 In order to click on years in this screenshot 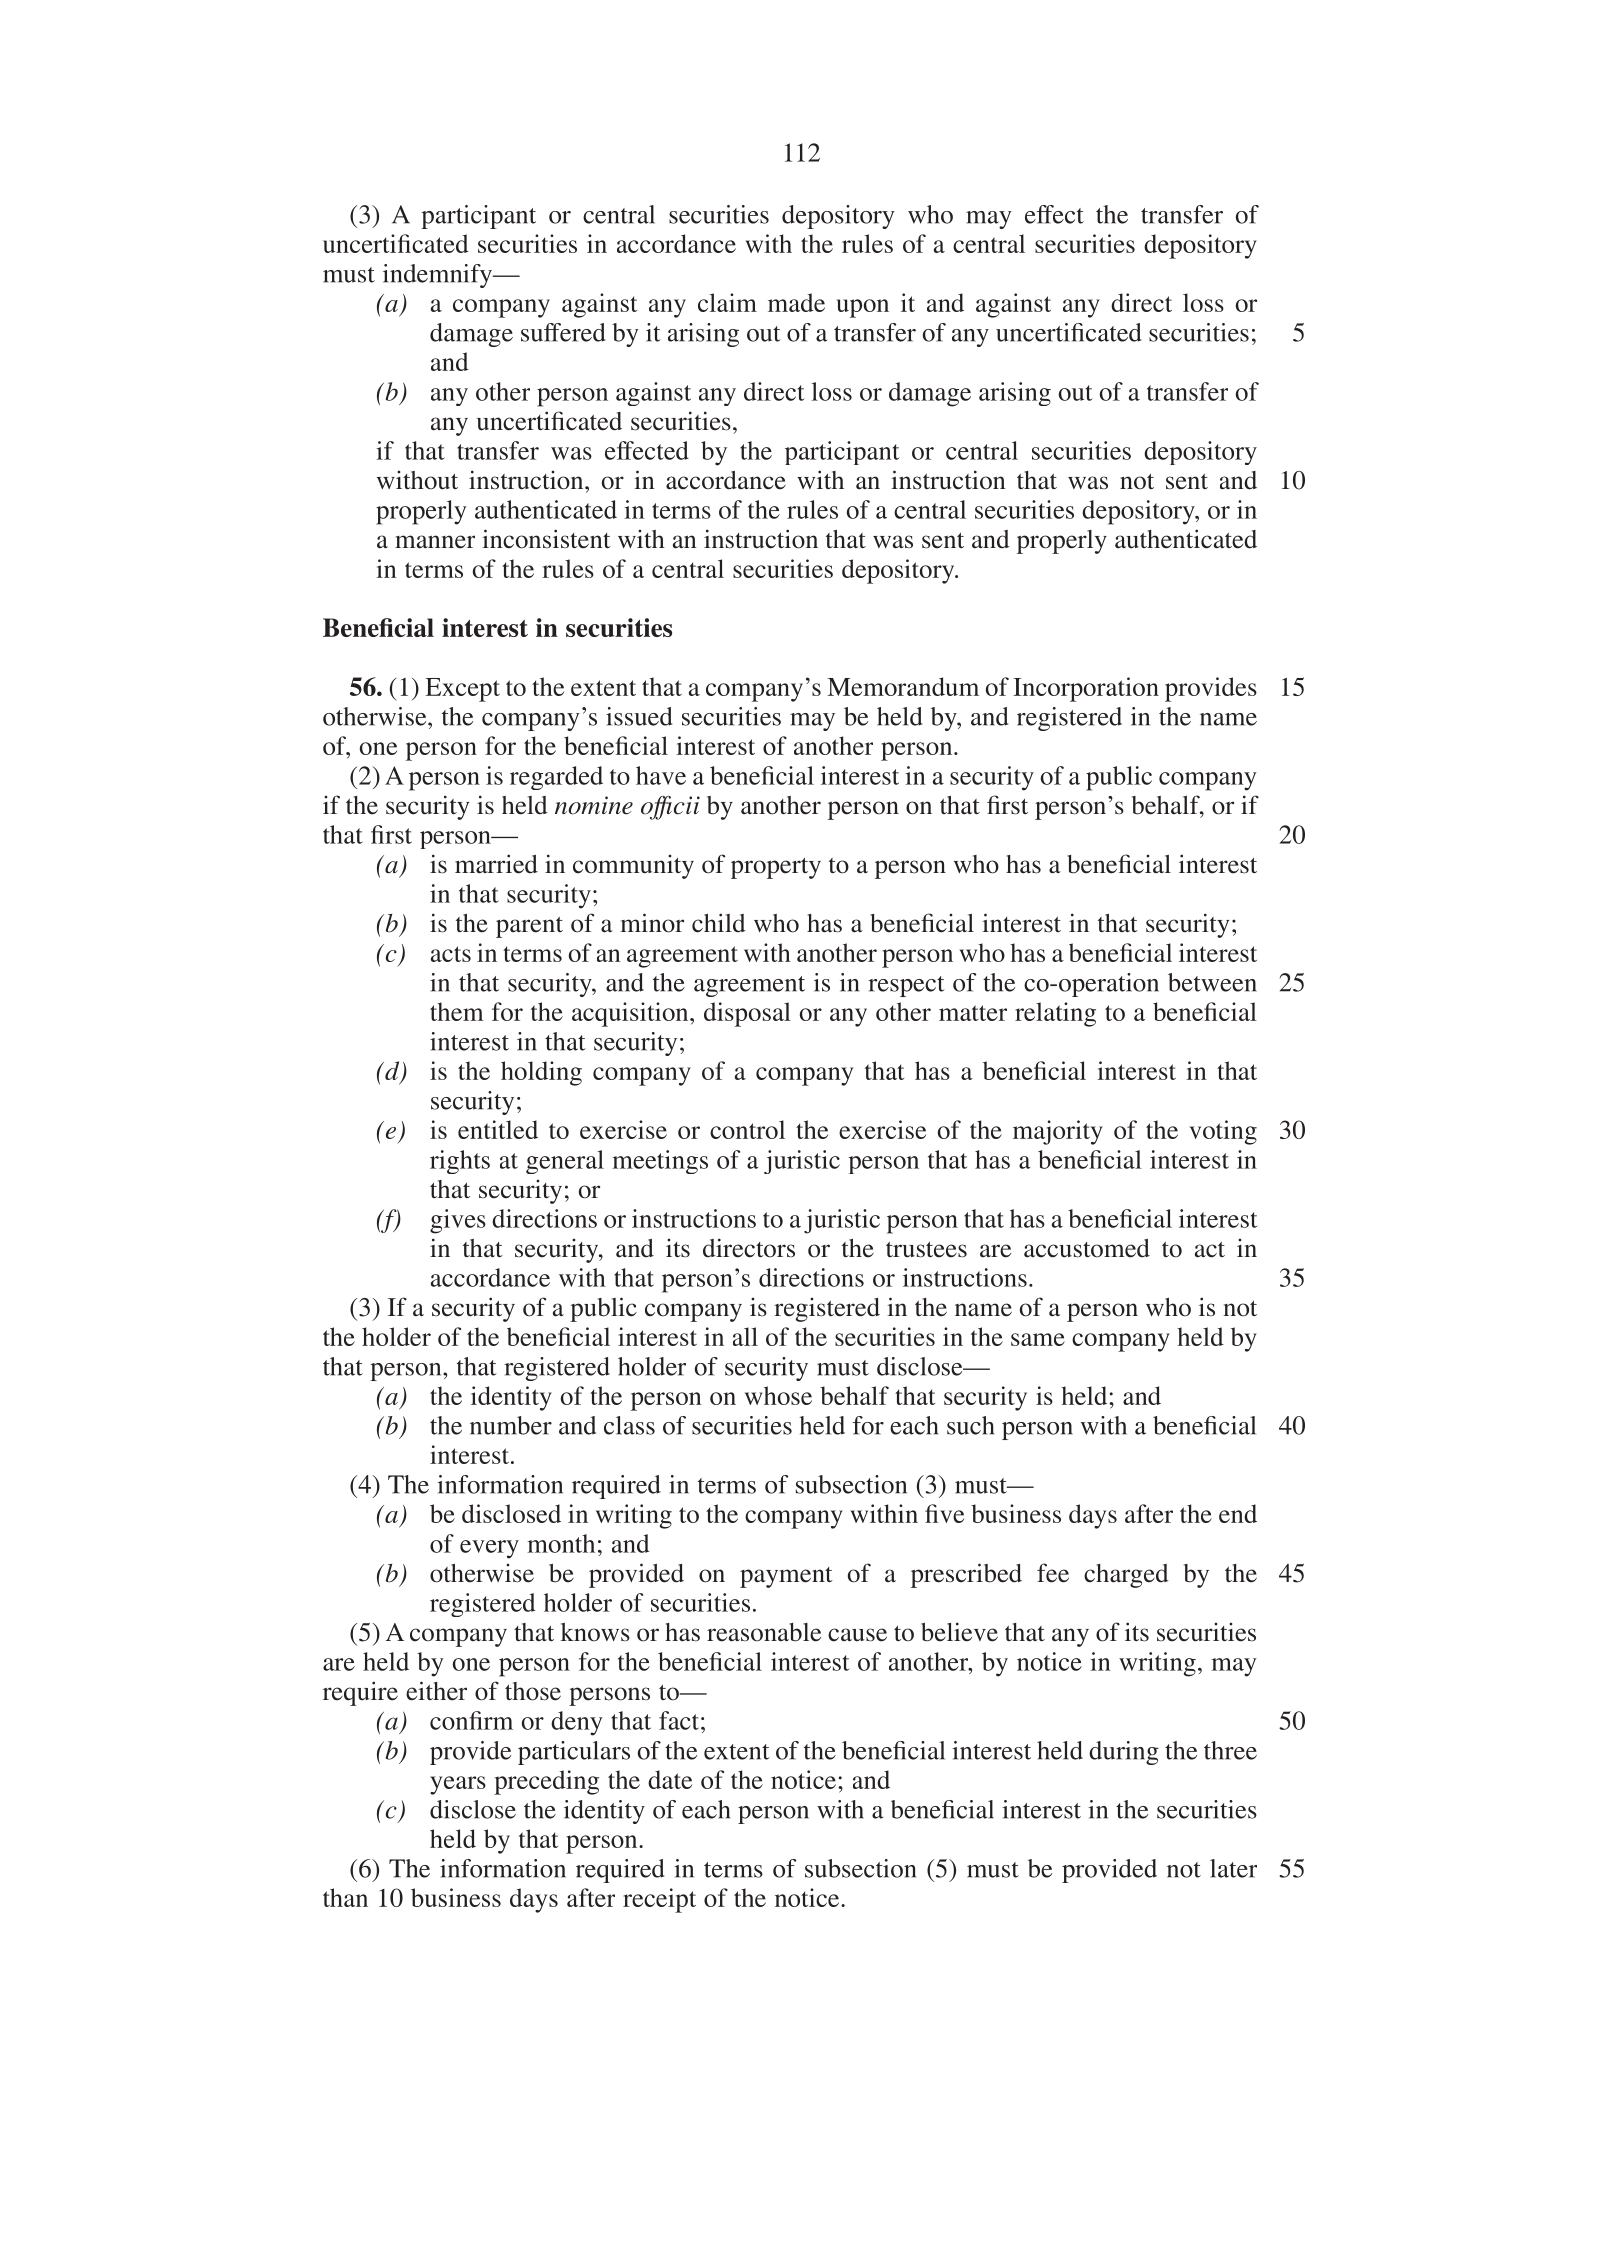, I will do `click(458, 1785)`.
